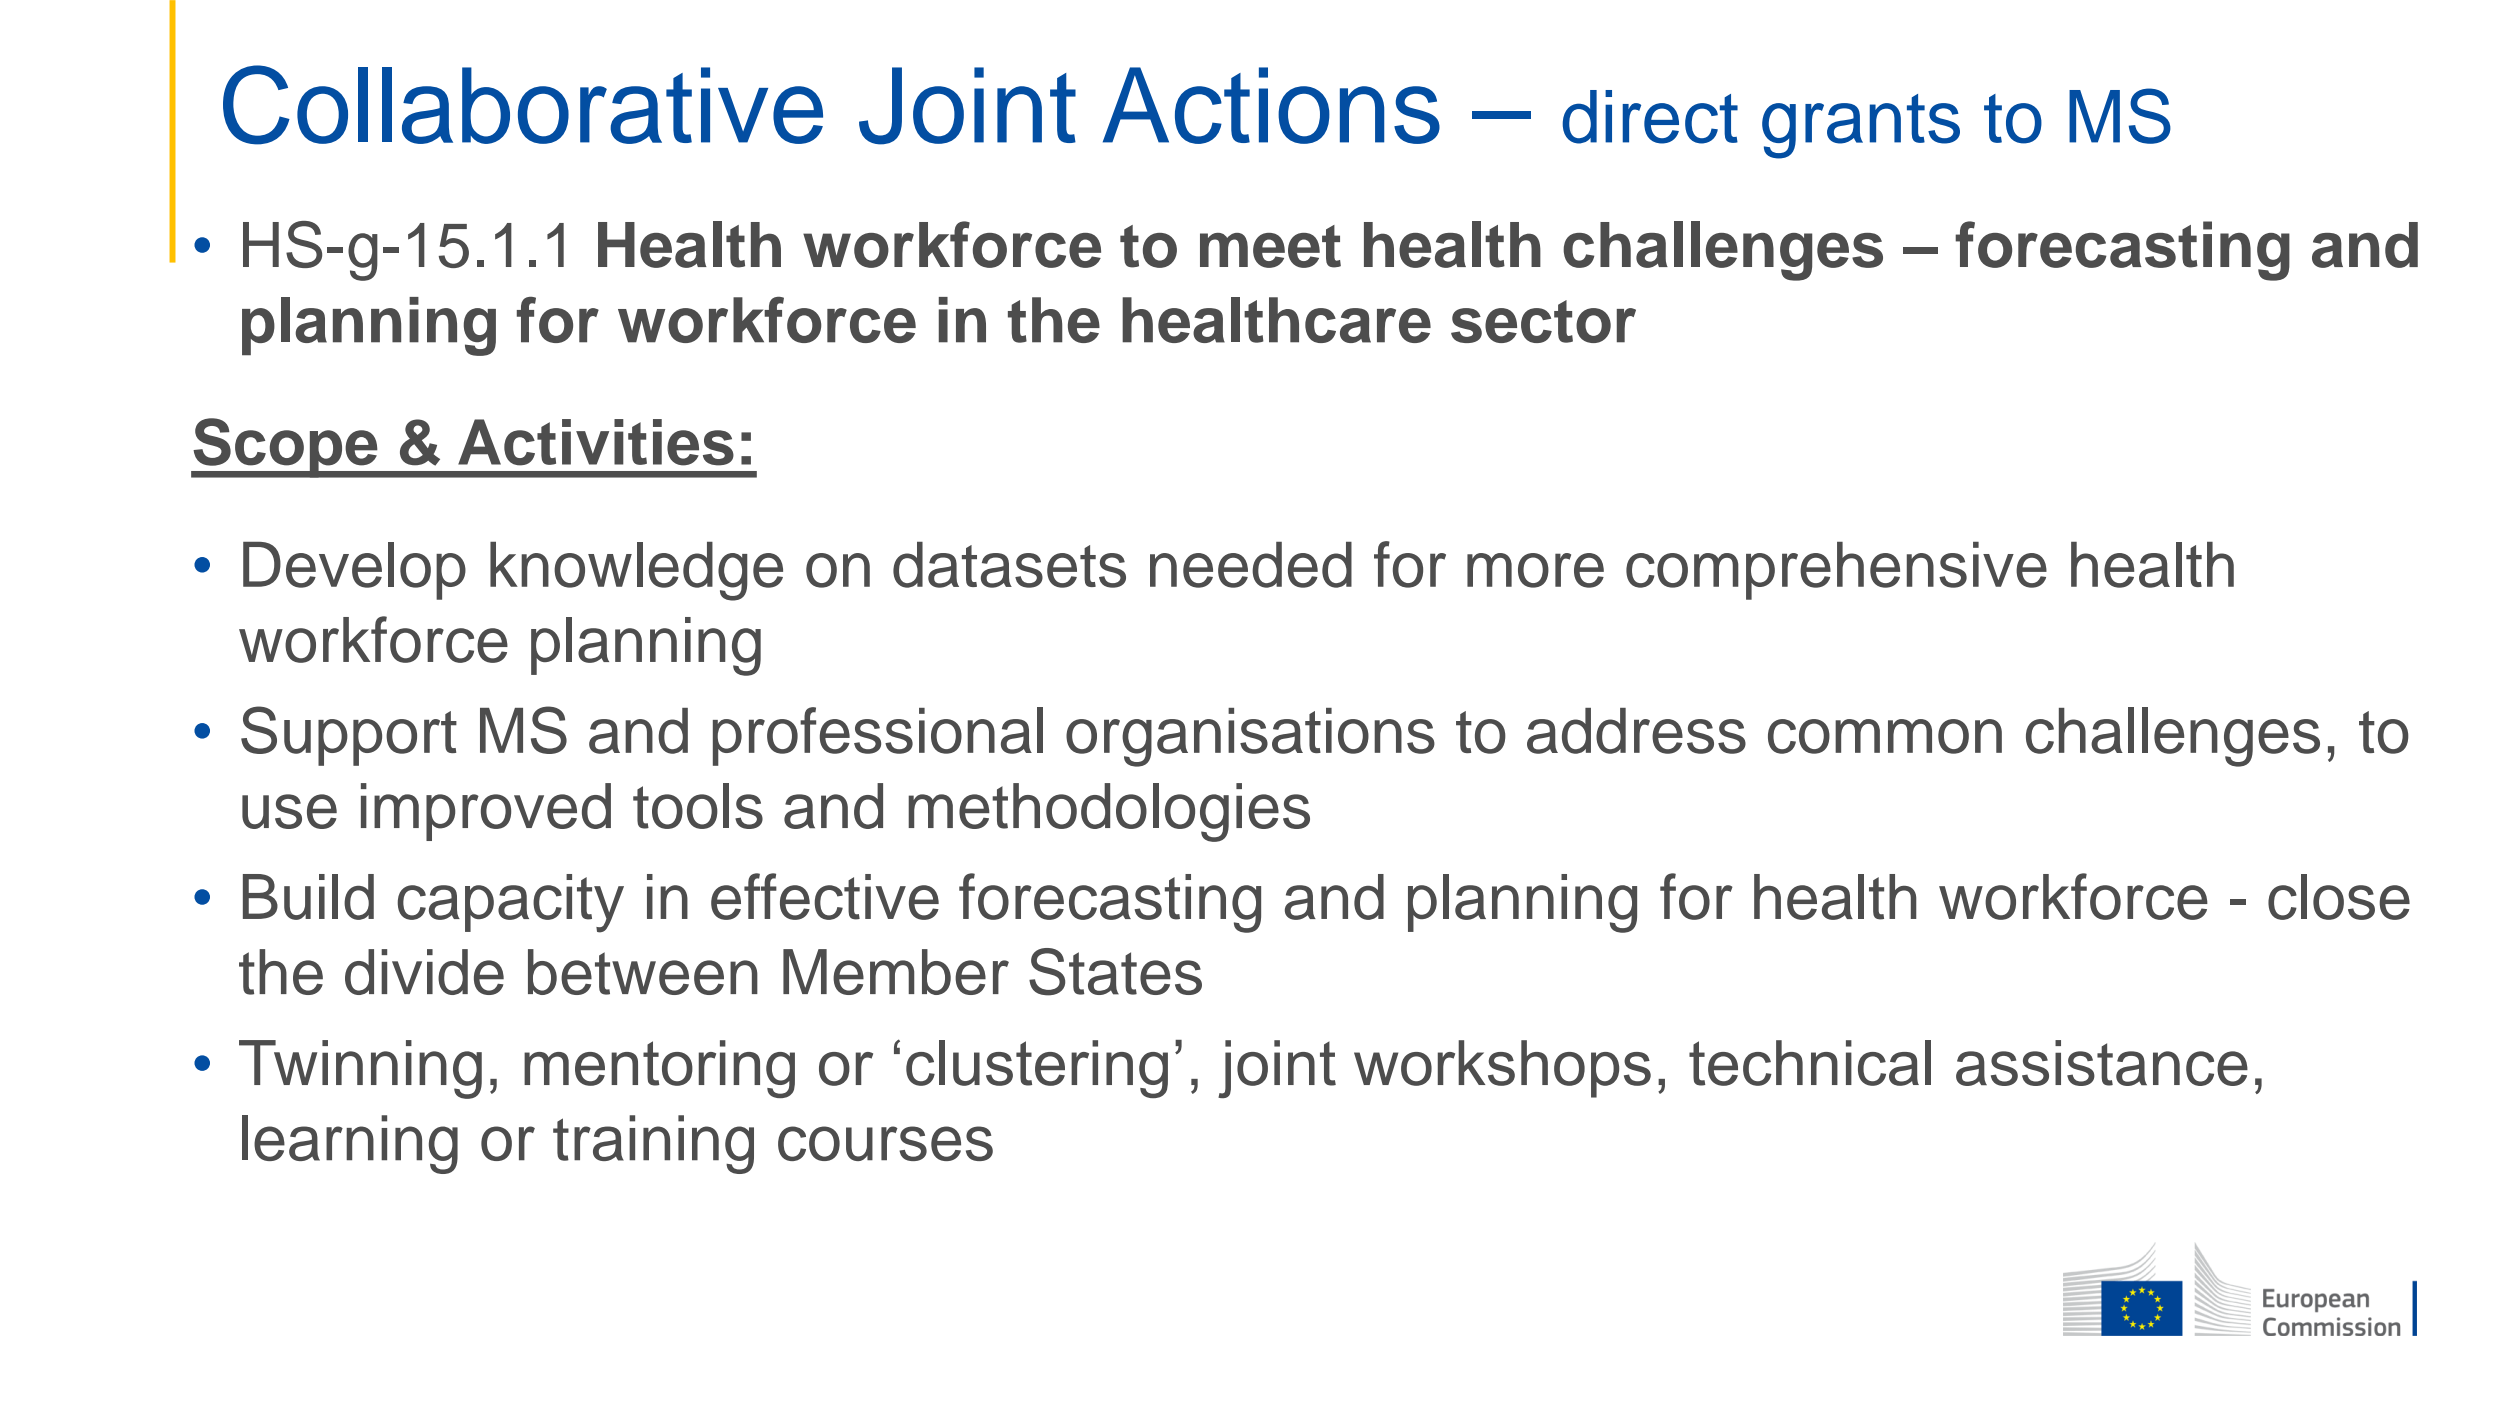 The height and width of the document is (1410, 2507). I want to click on close, so click(2339, 897).
